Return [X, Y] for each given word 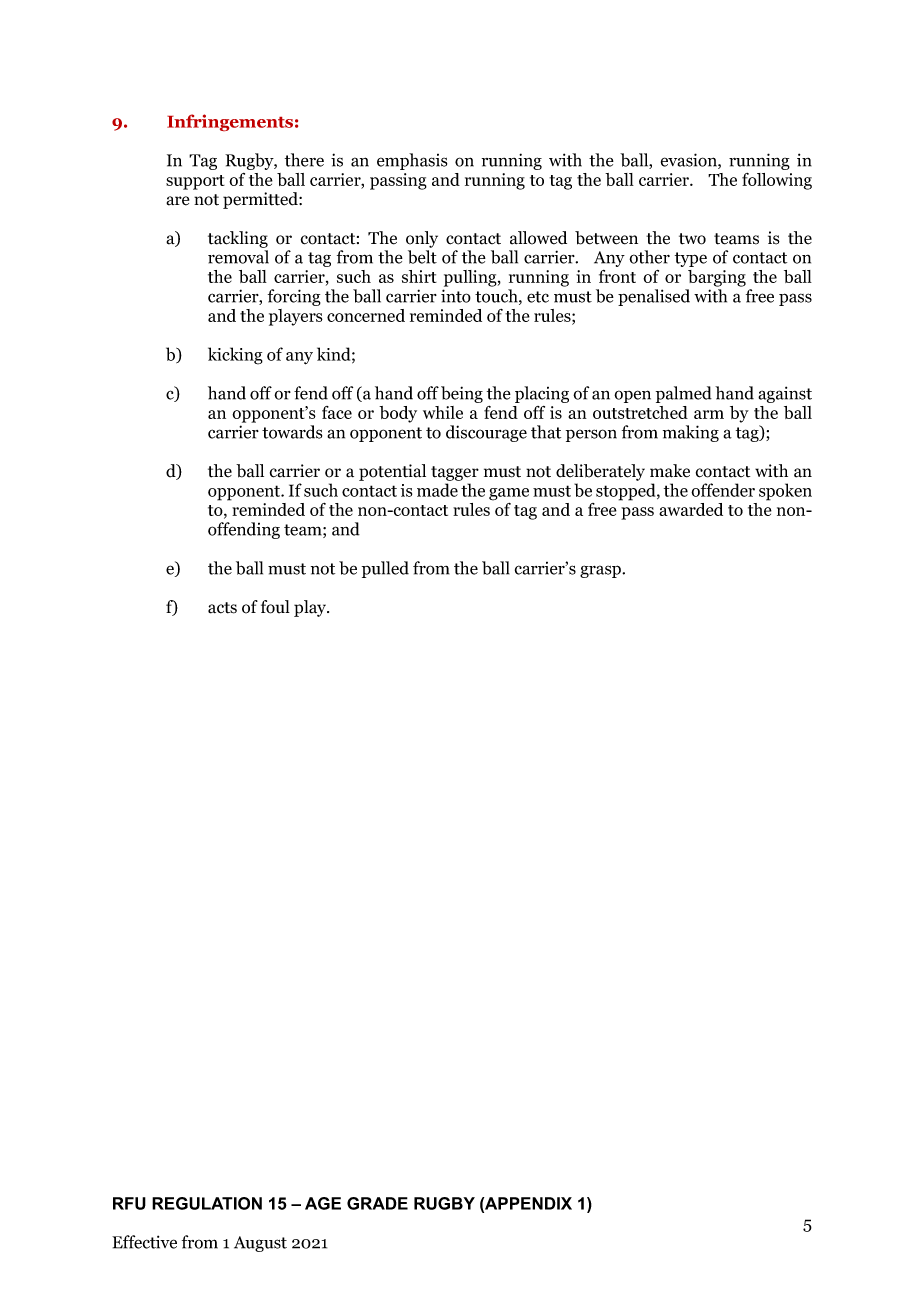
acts [222, 608]
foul [275, 607]
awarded [691, 509]
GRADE [377, 1203]
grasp [601, 571]
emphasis [412, 161]
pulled [385, 569]
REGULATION [207, 1203]
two [692, 239]
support [195, 182]
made [437, 490]
